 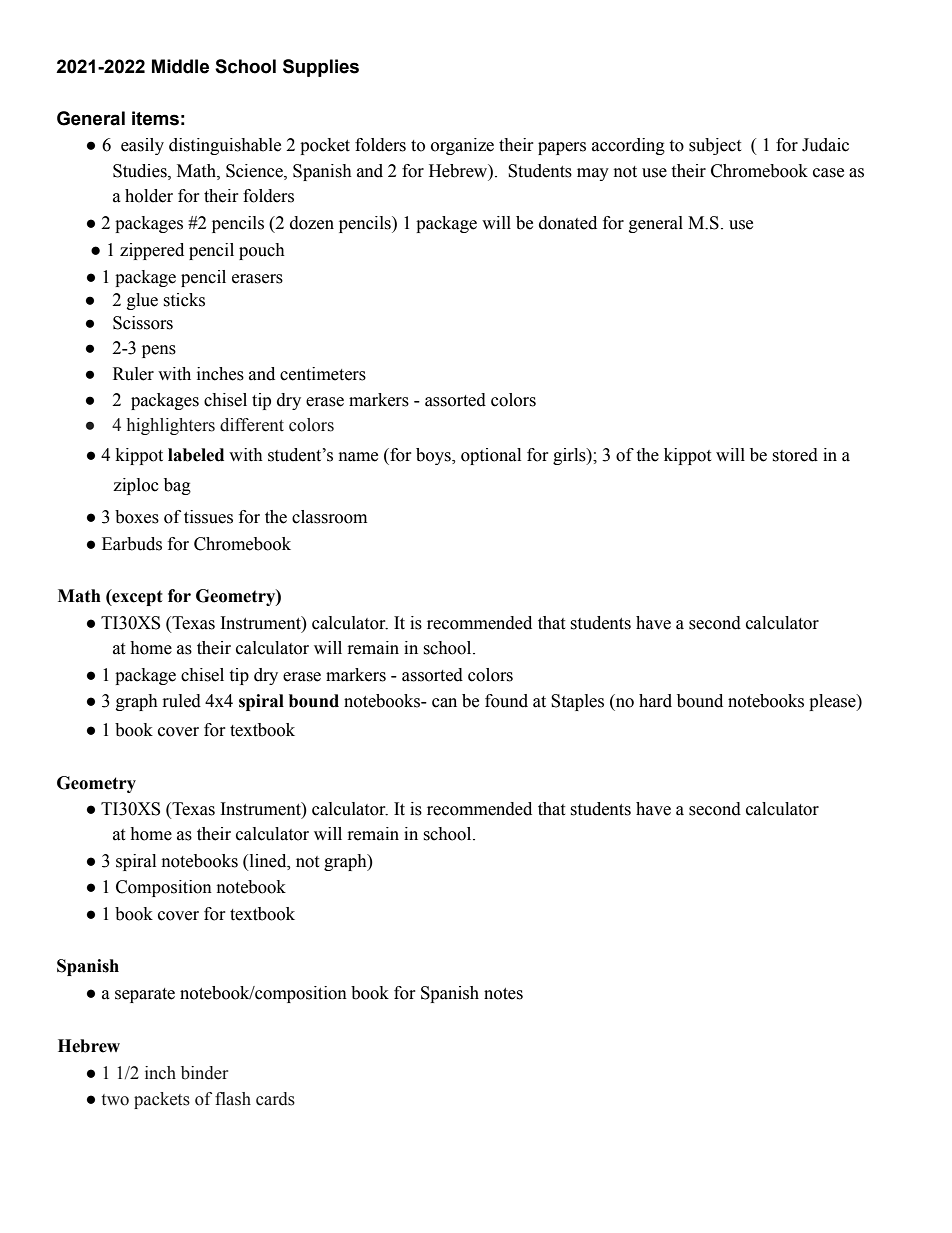 I want to click on Middle, so click(x=180, y=66).
